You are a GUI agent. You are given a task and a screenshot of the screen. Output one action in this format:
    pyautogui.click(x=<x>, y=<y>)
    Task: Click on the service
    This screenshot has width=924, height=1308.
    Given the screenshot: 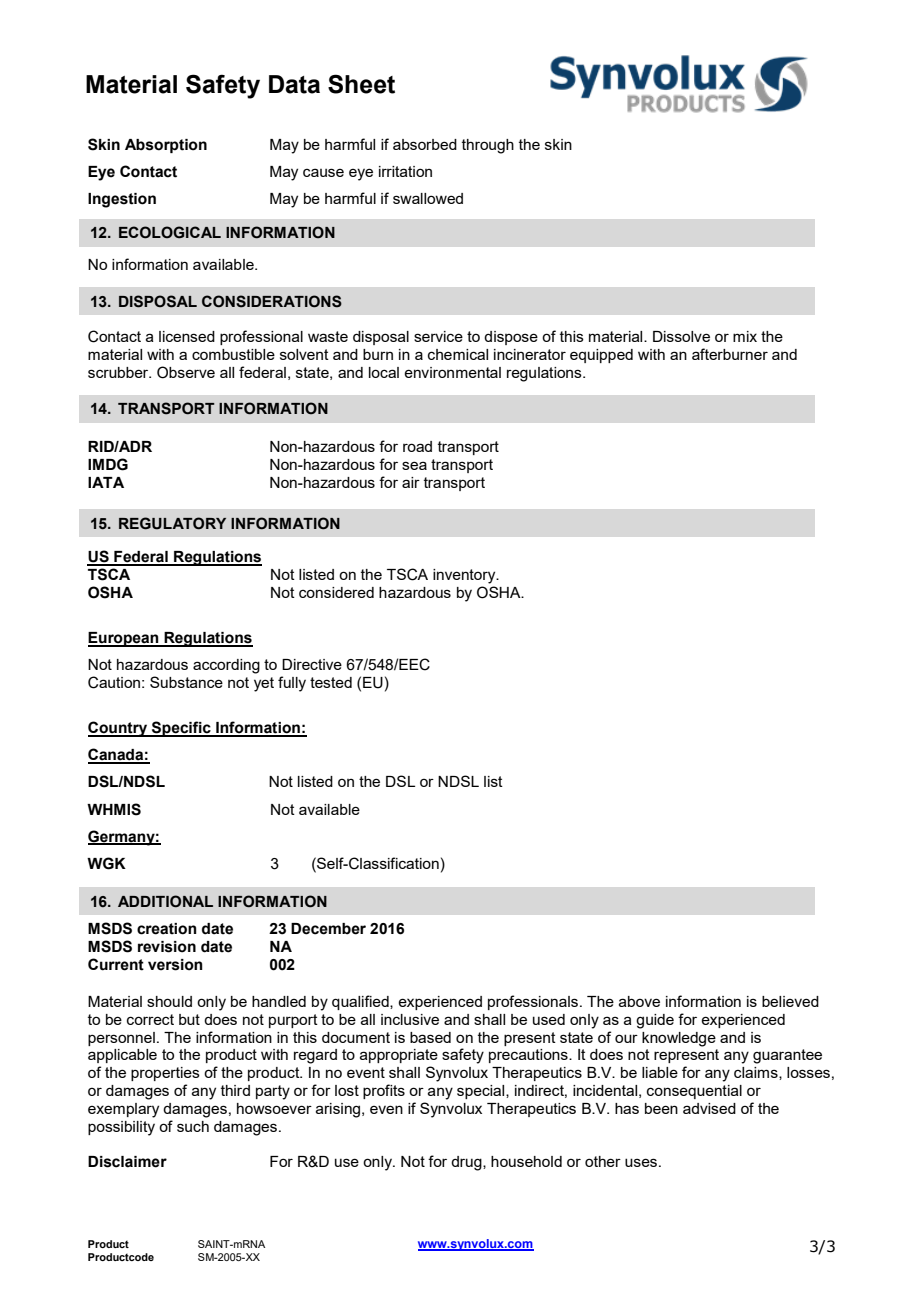 What is the action you would take?
    pyautogui.click(x=438, y=336)
